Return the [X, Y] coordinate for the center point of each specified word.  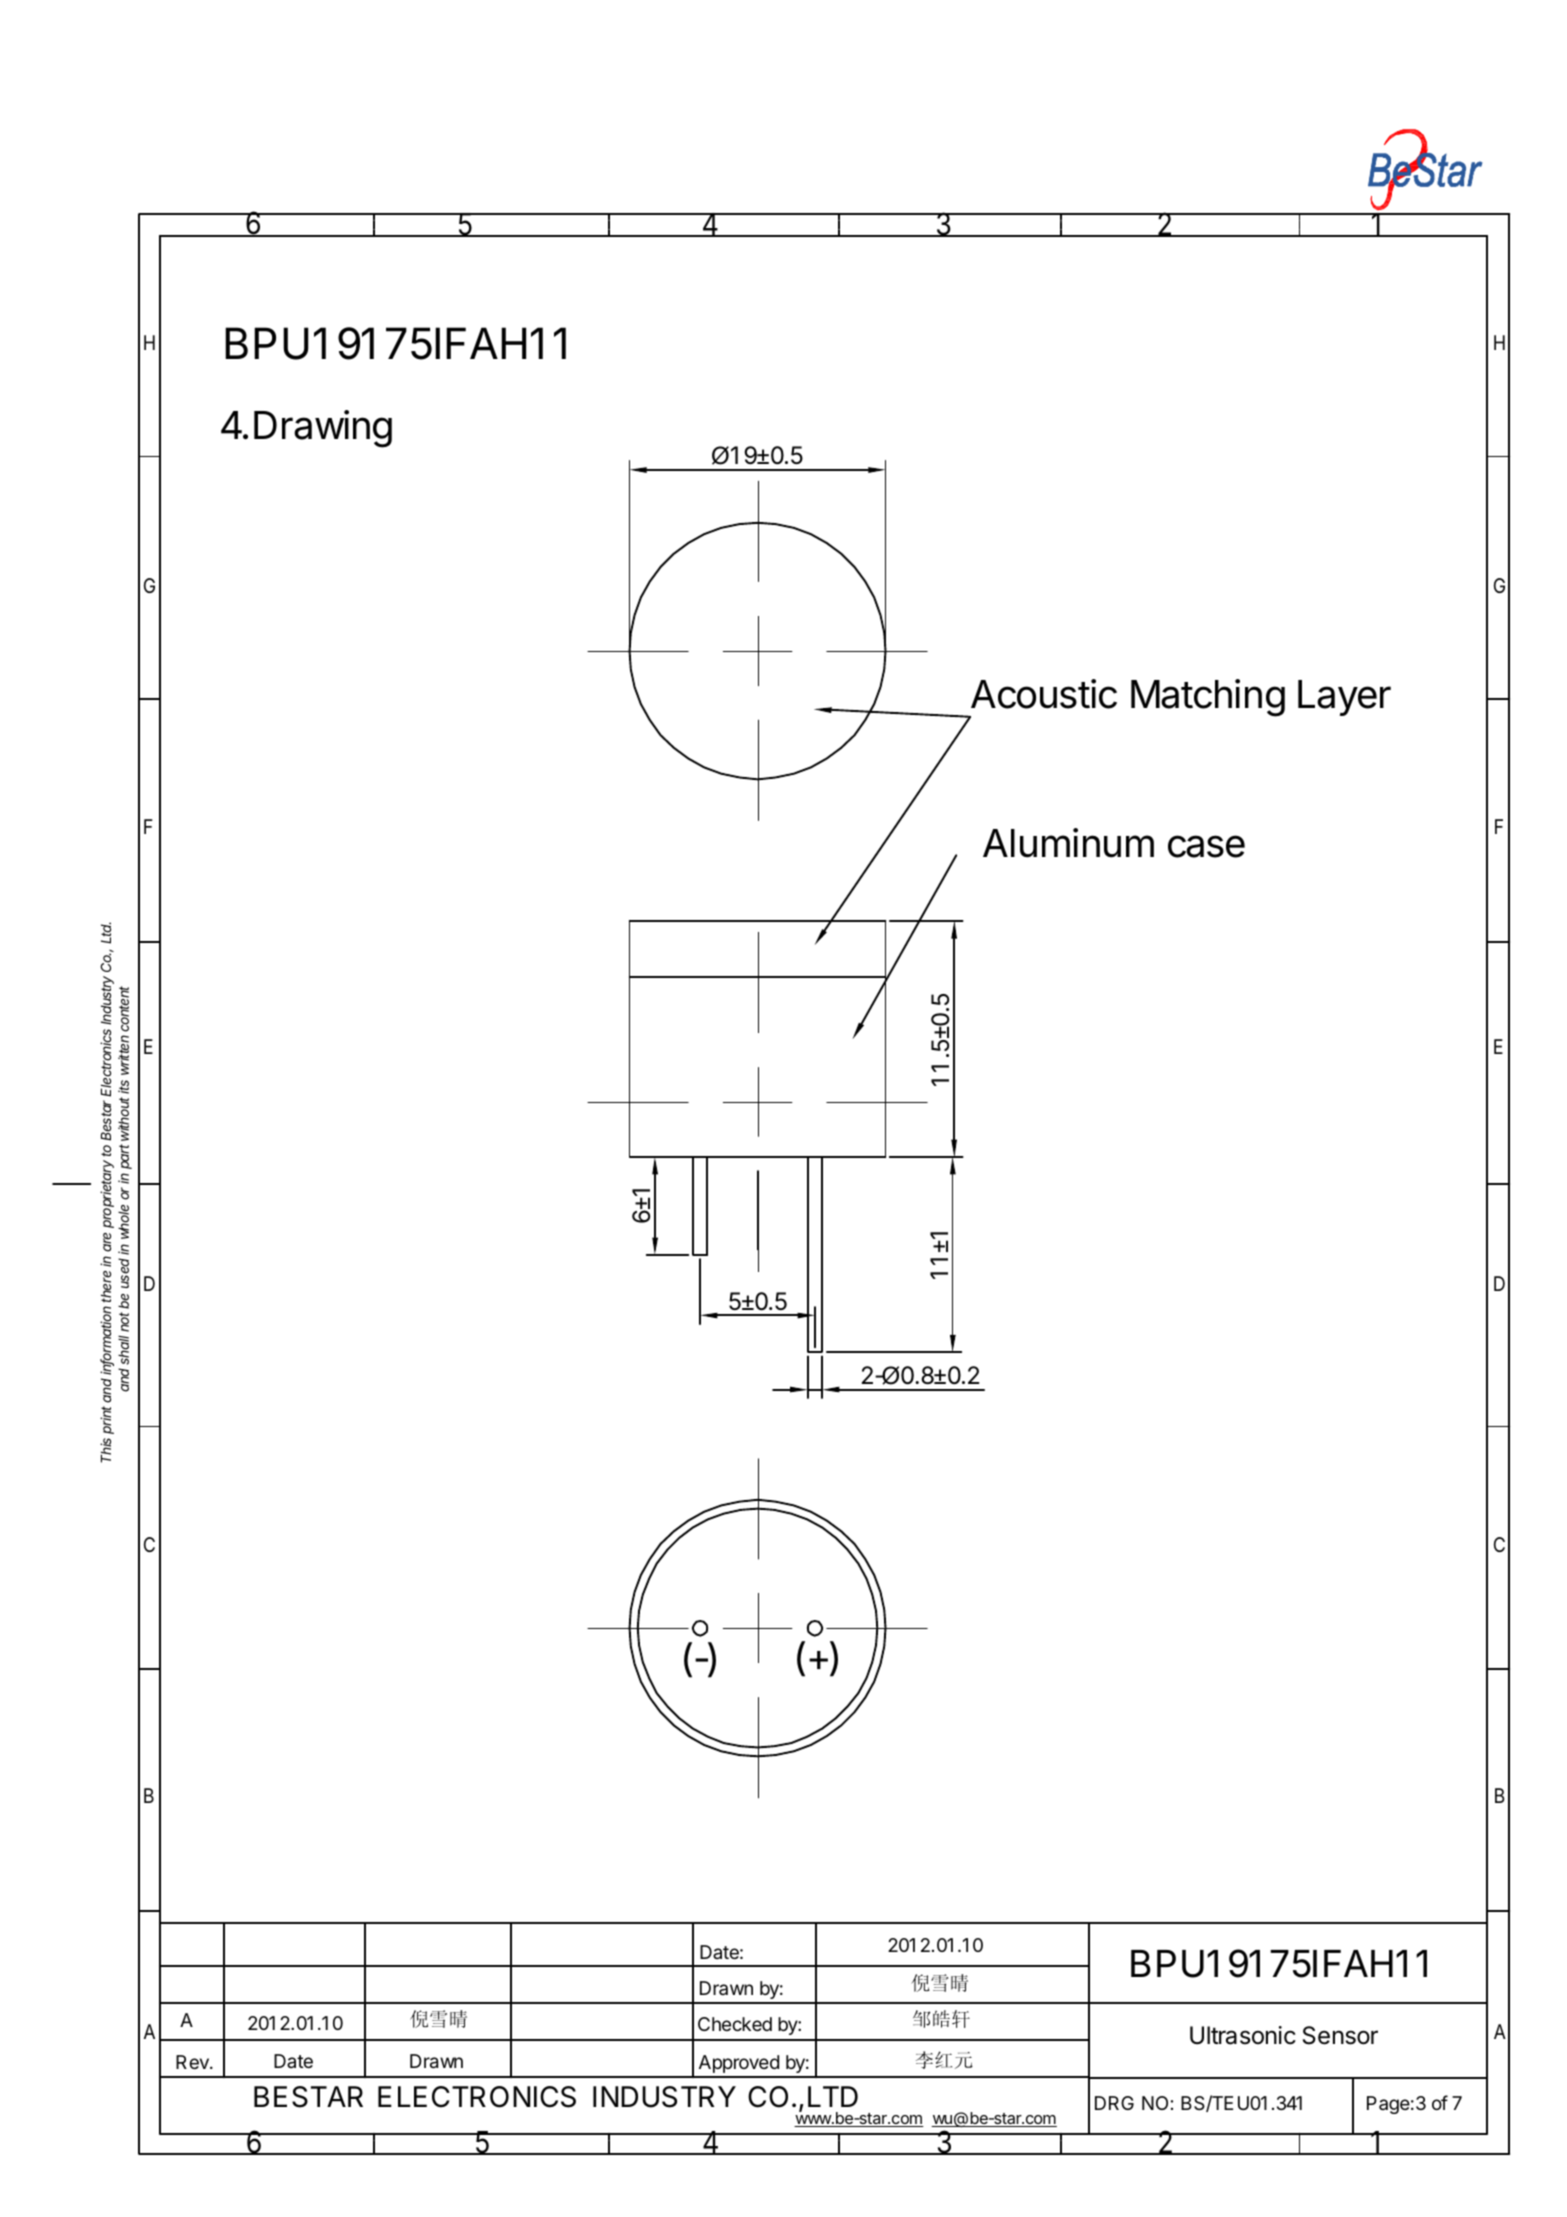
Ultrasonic [1243, 2035]
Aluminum [1068, 843]
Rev [193, 2062]
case [1206, 846]
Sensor [1340, 2035]
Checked [735, 2024]
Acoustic [1044, 694]
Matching [1208, 698]
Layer [1344, 698]
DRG [1114, 2103]
